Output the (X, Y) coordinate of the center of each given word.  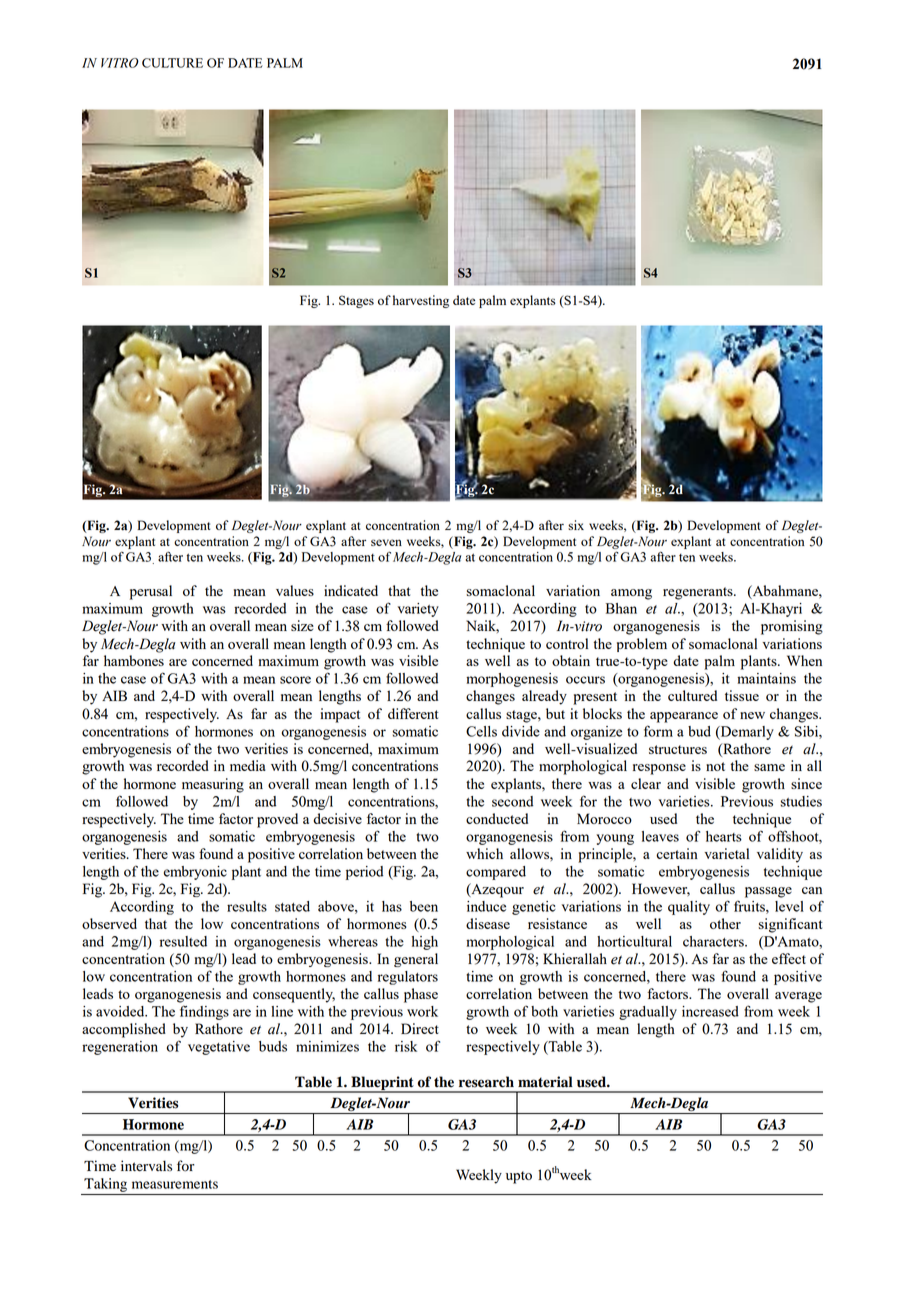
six (576, 525)
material (545, 1082)
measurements (175, 1184)
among (631, 594)
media (248, 765)
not (715, 766)
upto (519, 1177)
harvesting (421, 301)
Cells (481, 731)
